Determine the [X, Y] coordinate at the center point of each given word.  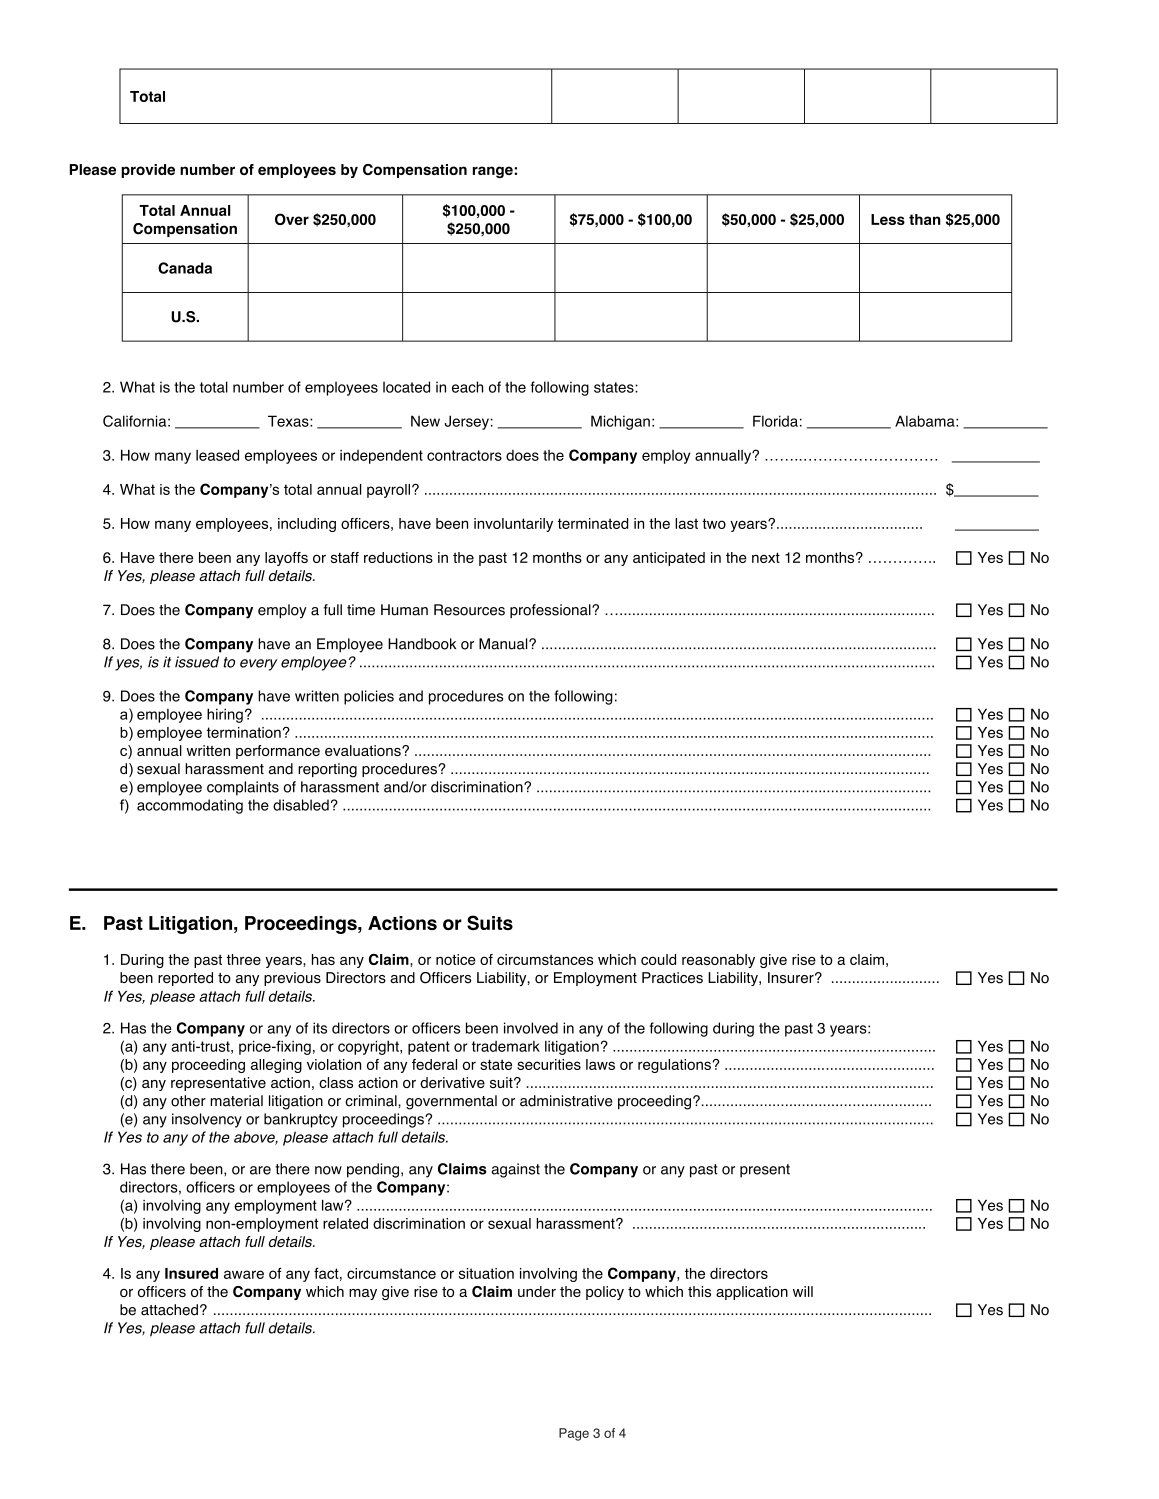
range [493, 172]
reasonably [718, 961]
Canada [185, 268]
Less [888, 219]
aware [244, 1274]
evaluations [364, 750]
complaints [243, 788]
